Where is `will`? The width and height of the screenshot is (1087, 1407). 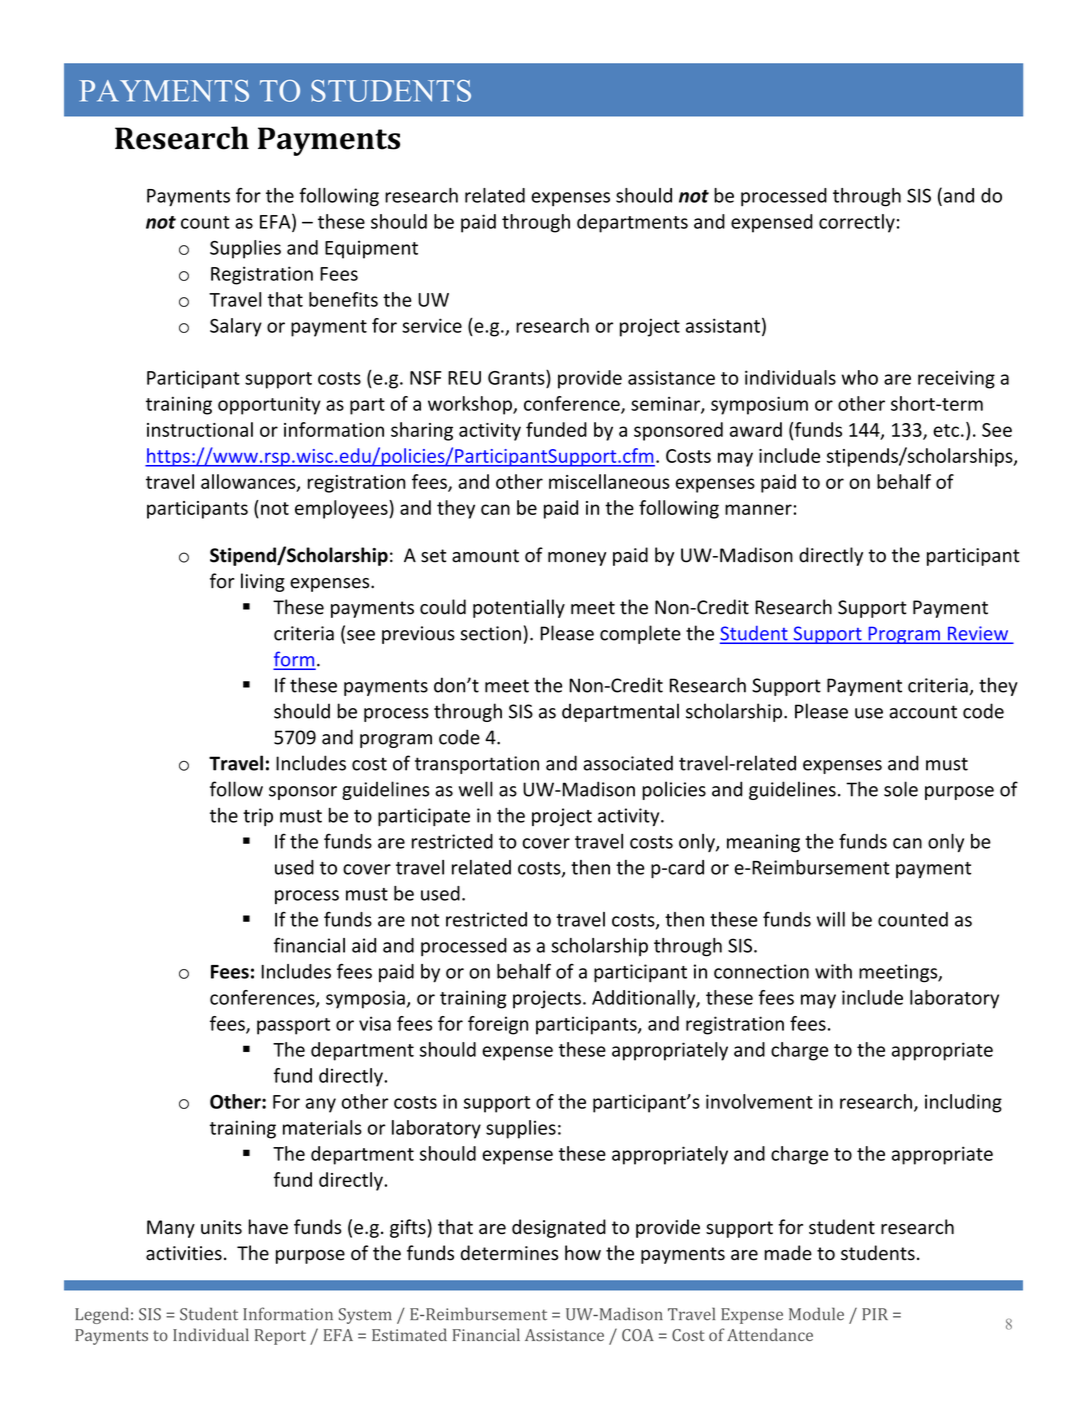 will is located at coordinates (831, 919).
